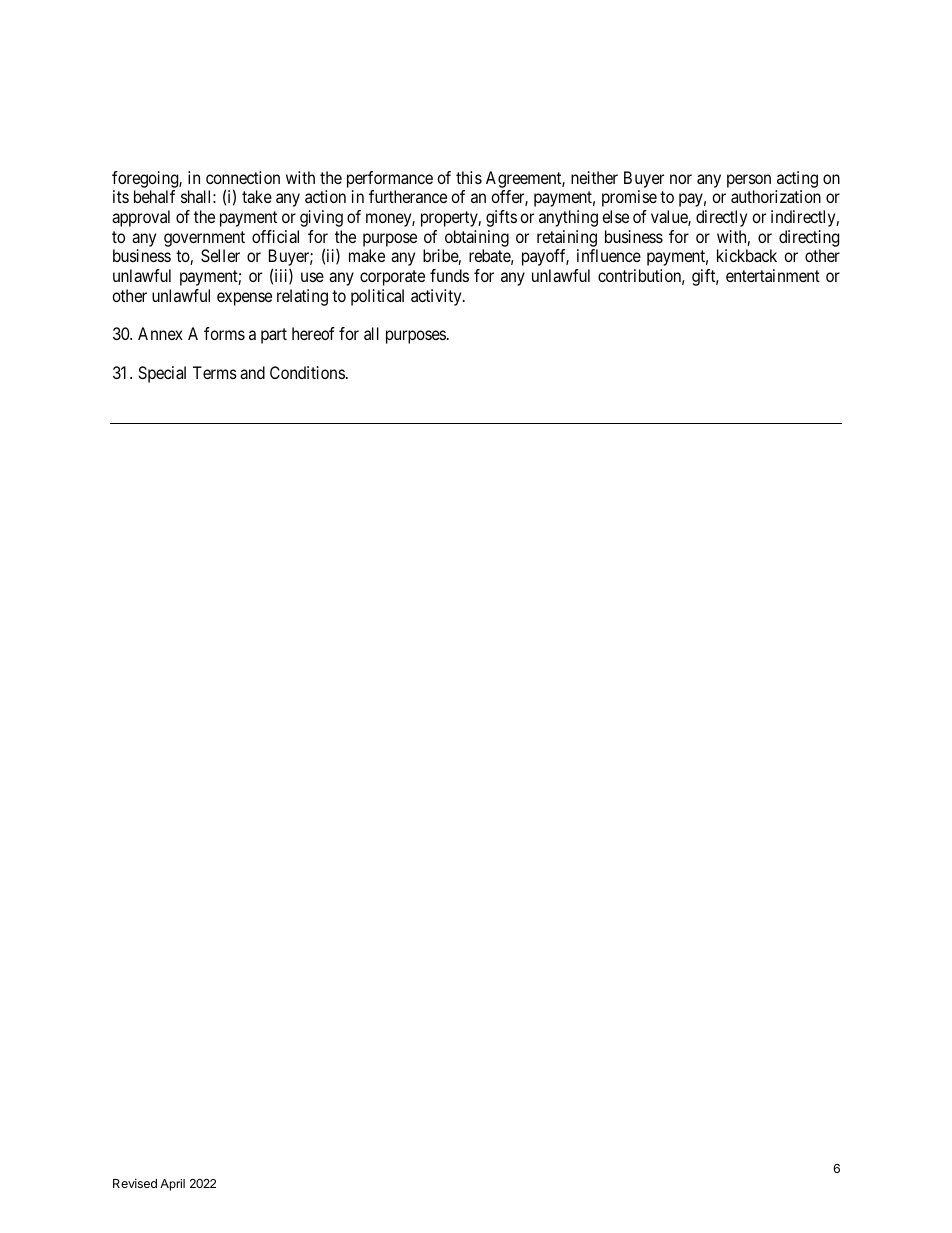 The height and width of the page is (1233, 952). Describe the element at coordinates (204, 239) in the page. I see `government` at that location.
